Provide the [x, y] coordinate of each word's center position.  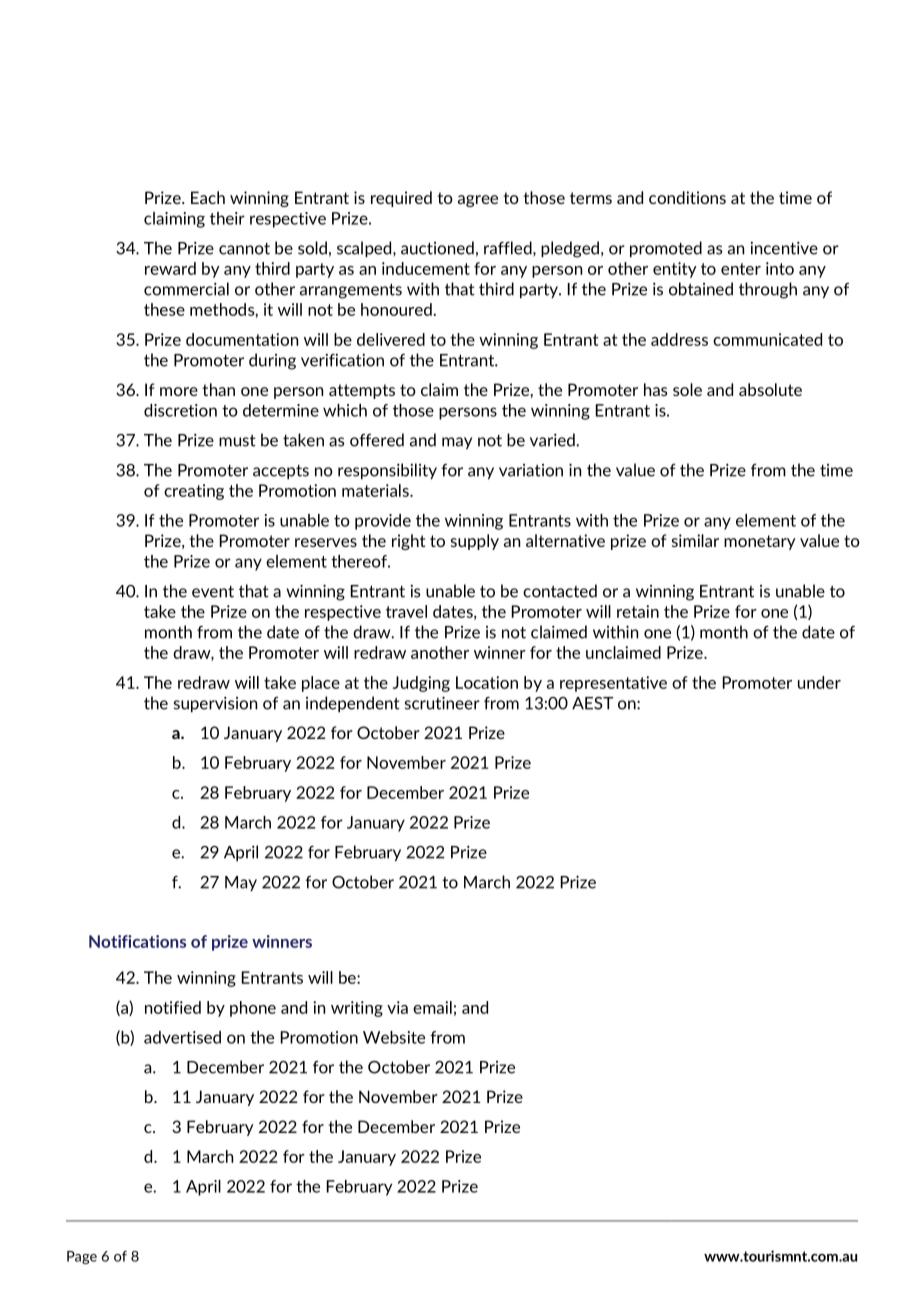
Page [82, 1257]
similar [695, 540]
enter [741, 269]
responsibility [387, 471]
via [397, 1007]
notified [173, 1007]
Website [394, 1037]
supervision [215, 704]
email [432, 1007]
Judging [421, 684]
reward [170, 268]
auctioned [437, 248]
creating [194, 492]
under [819, 682]
